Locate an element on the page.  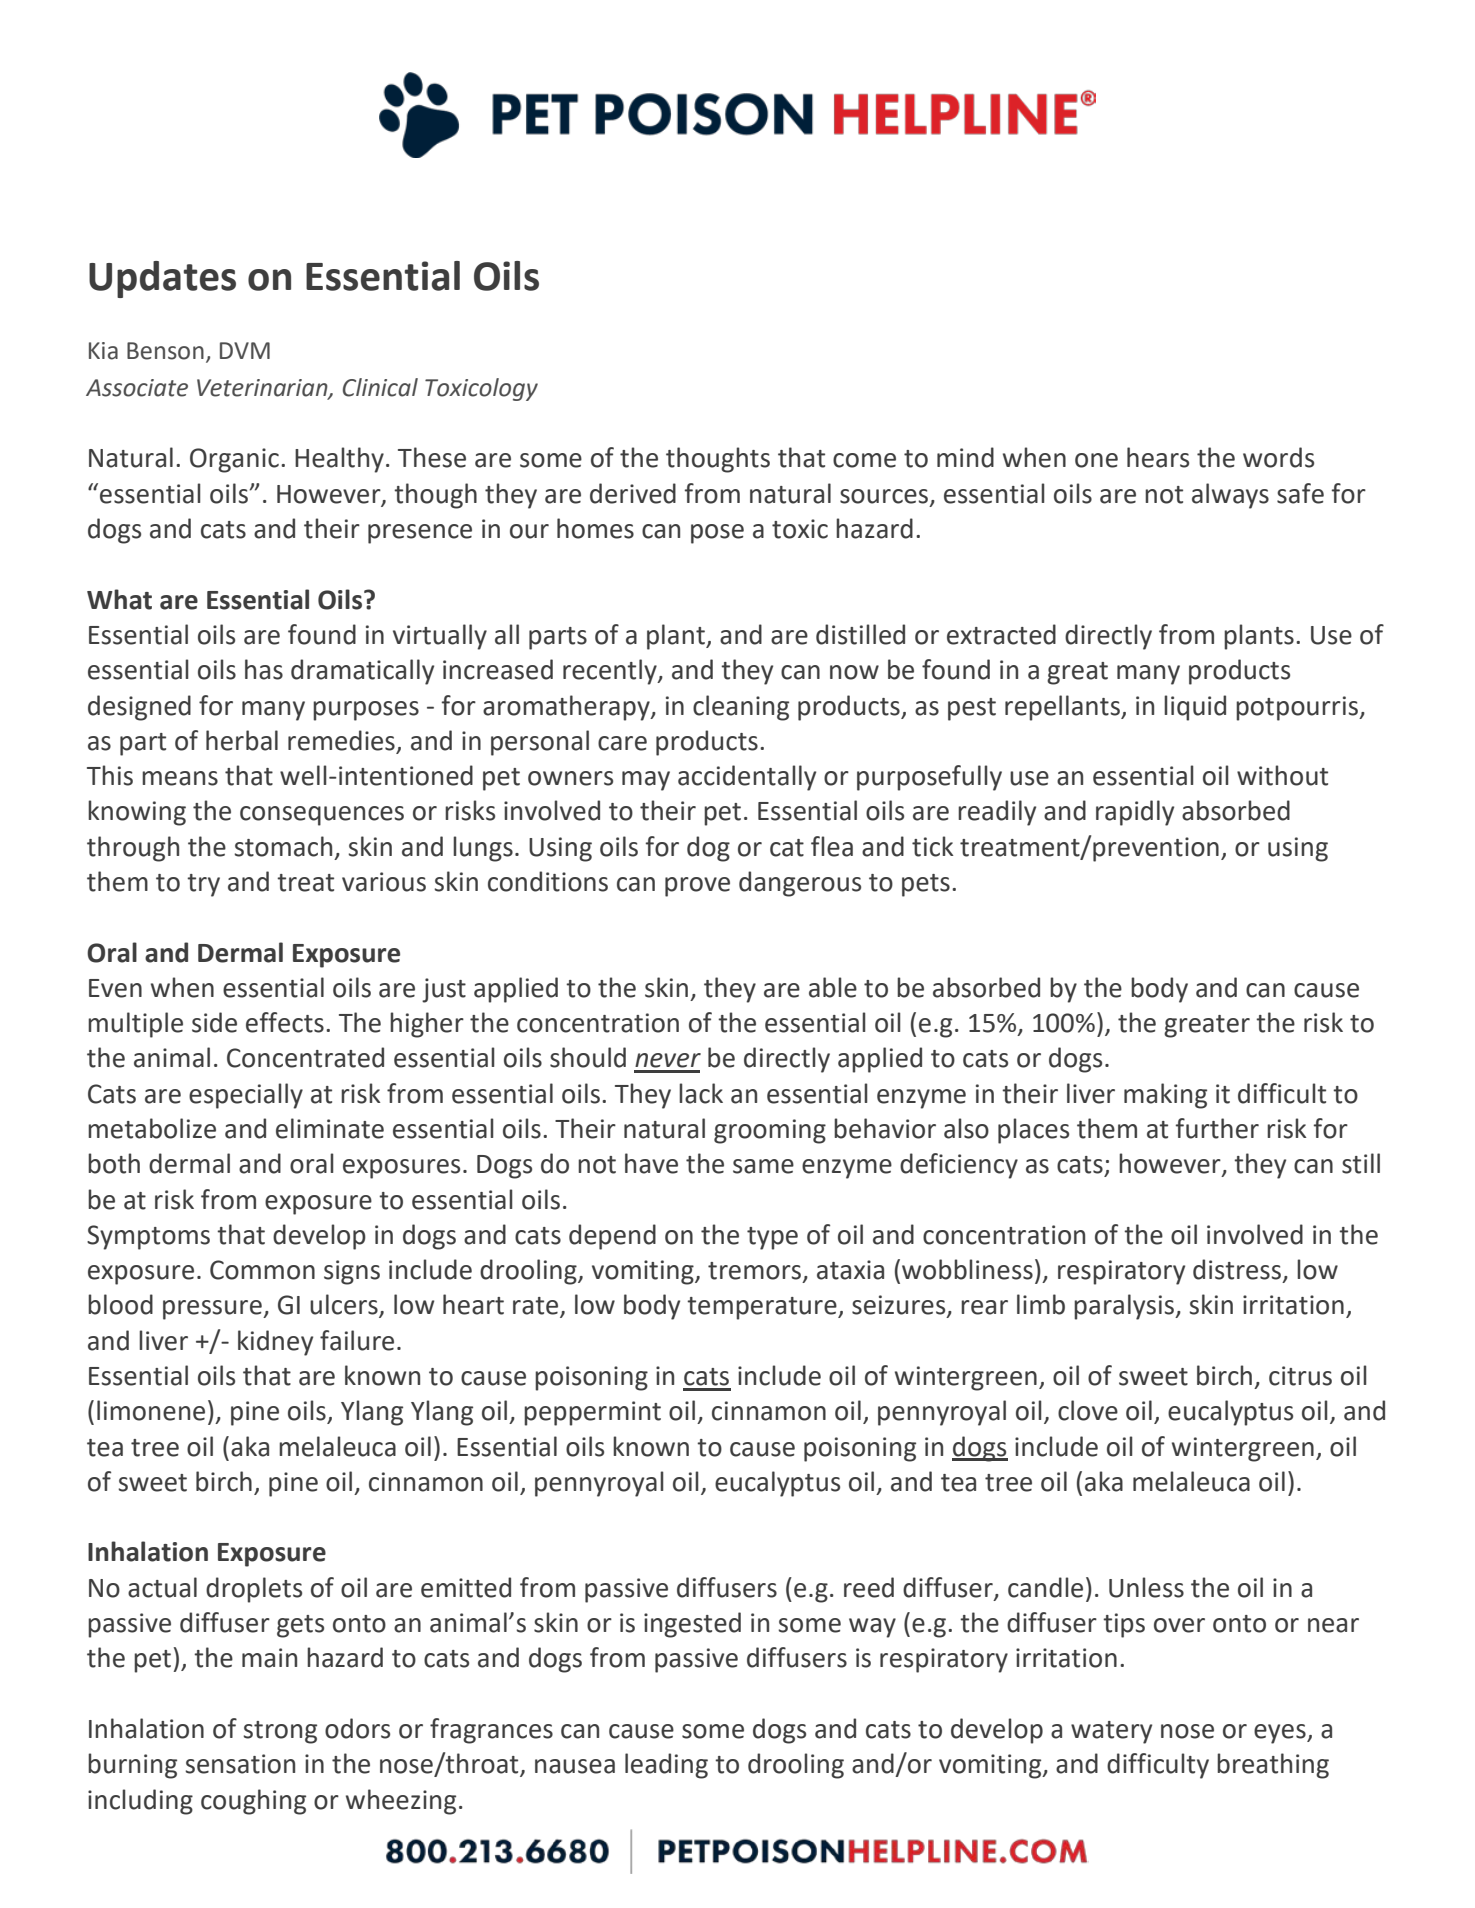
DVM is located at coordinates (245, 350).
